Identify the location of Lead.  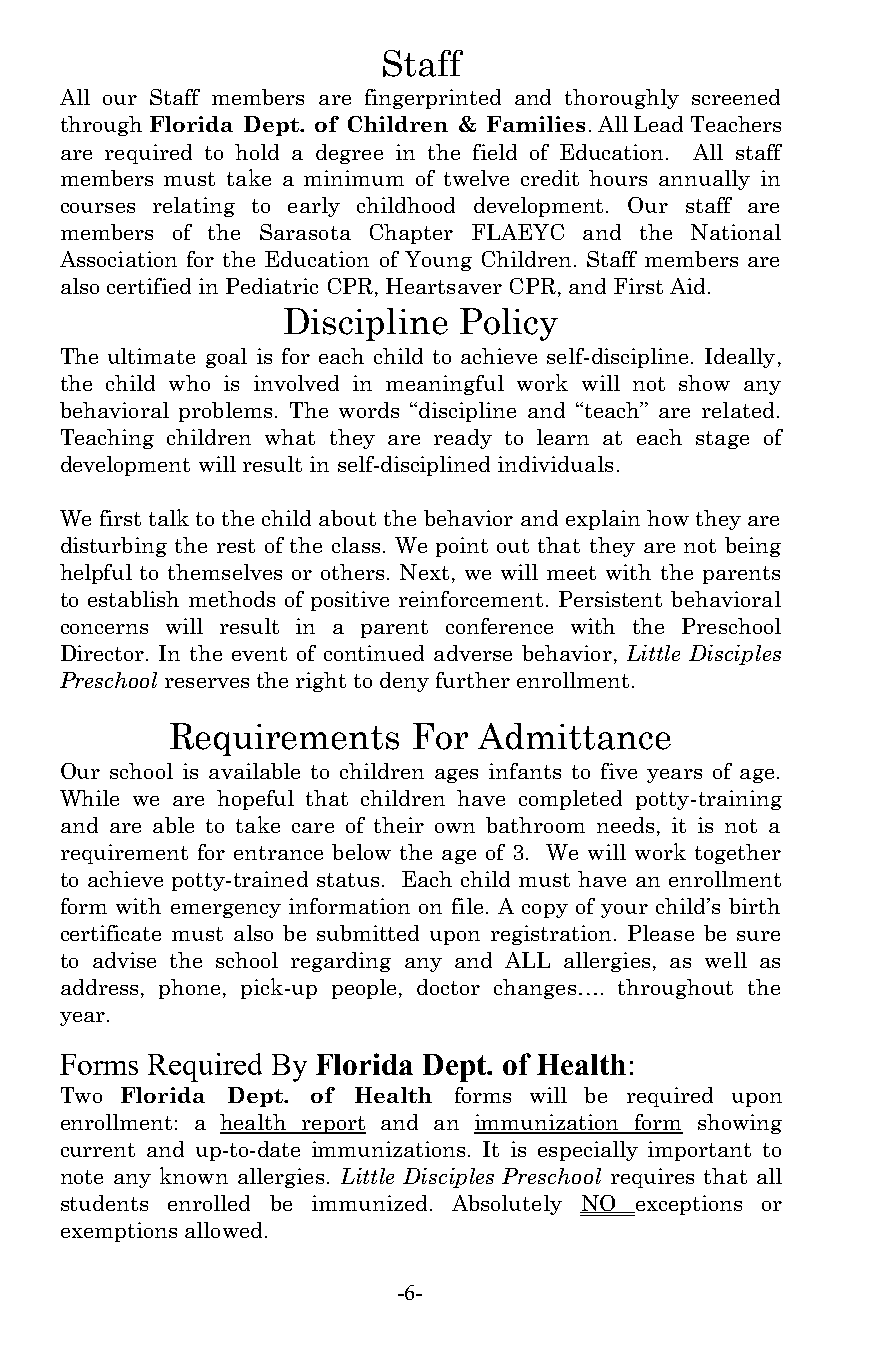
(658, 124).
